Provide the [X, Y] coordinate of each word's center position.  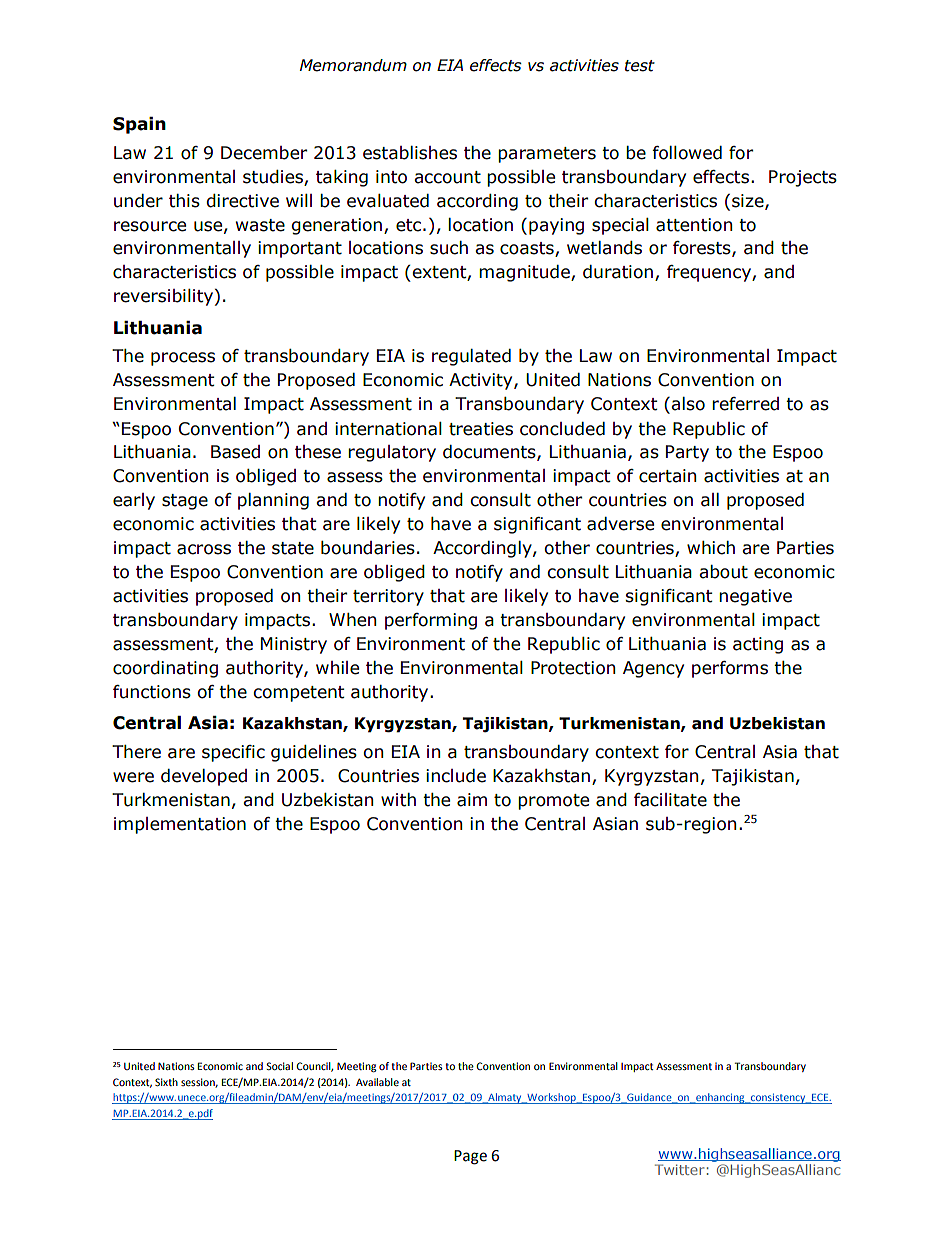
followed [687, 153]
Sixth [166, 1082]
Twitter [679, 1169]
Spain [139, 125]
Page [470, 1157]
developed [204, 777]
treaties [481, 429]
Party [687, 453]
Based [235, 452]
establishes [410, 153]
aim [472, 800]
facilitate [670, 800]
